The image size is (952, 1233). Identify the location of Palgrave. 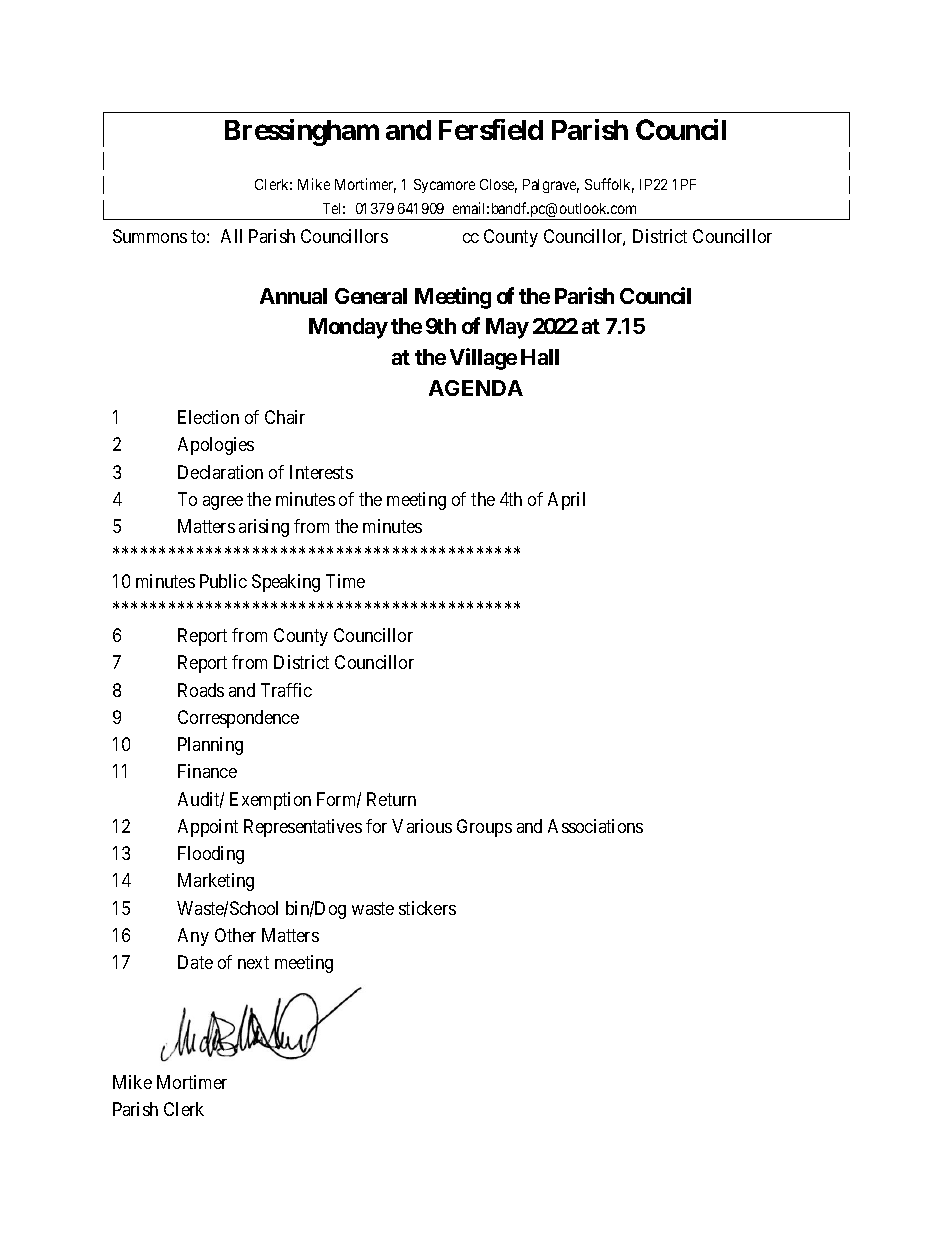
(551, 186).
